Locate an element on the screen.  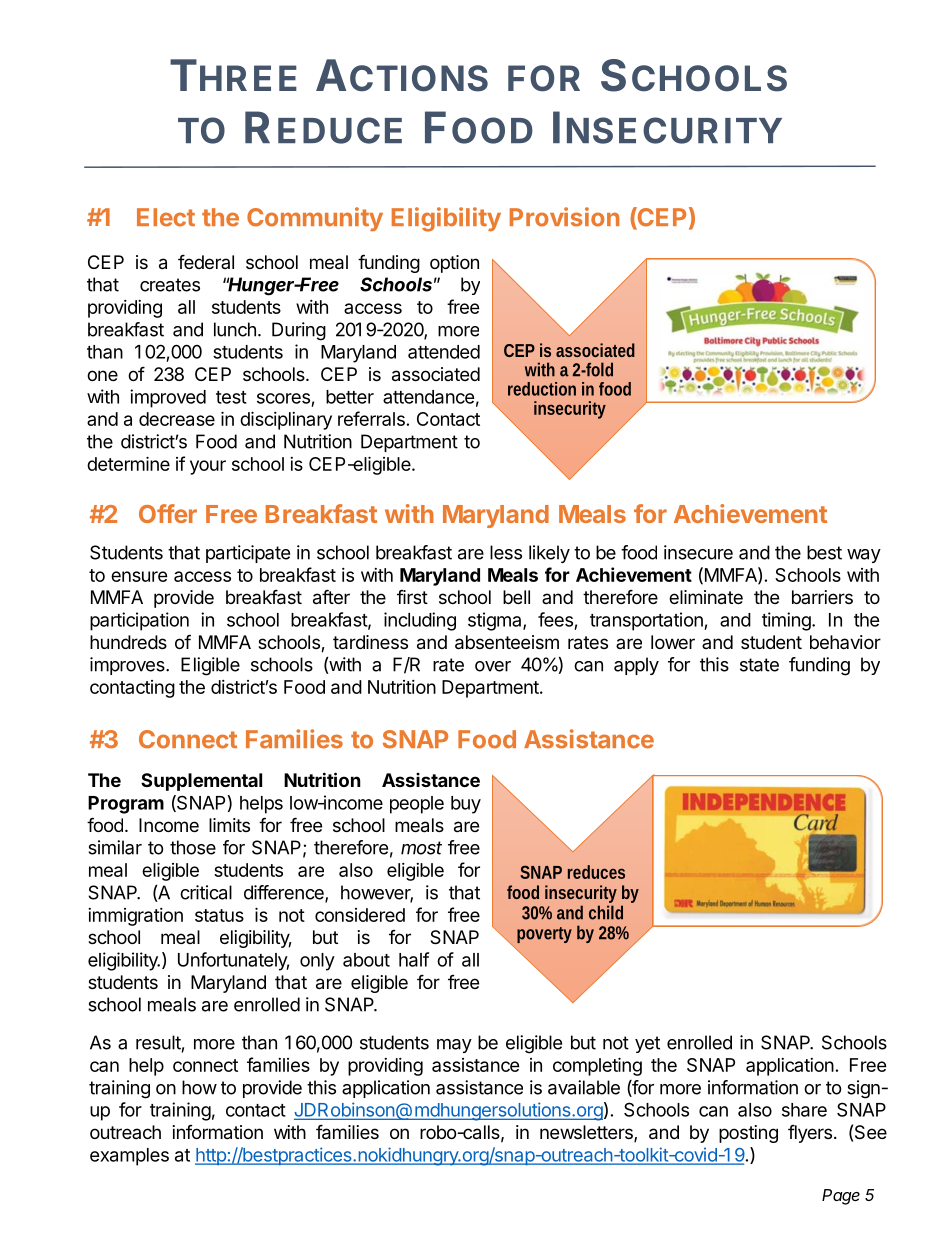
federal is located at coordinates (206, 261).
